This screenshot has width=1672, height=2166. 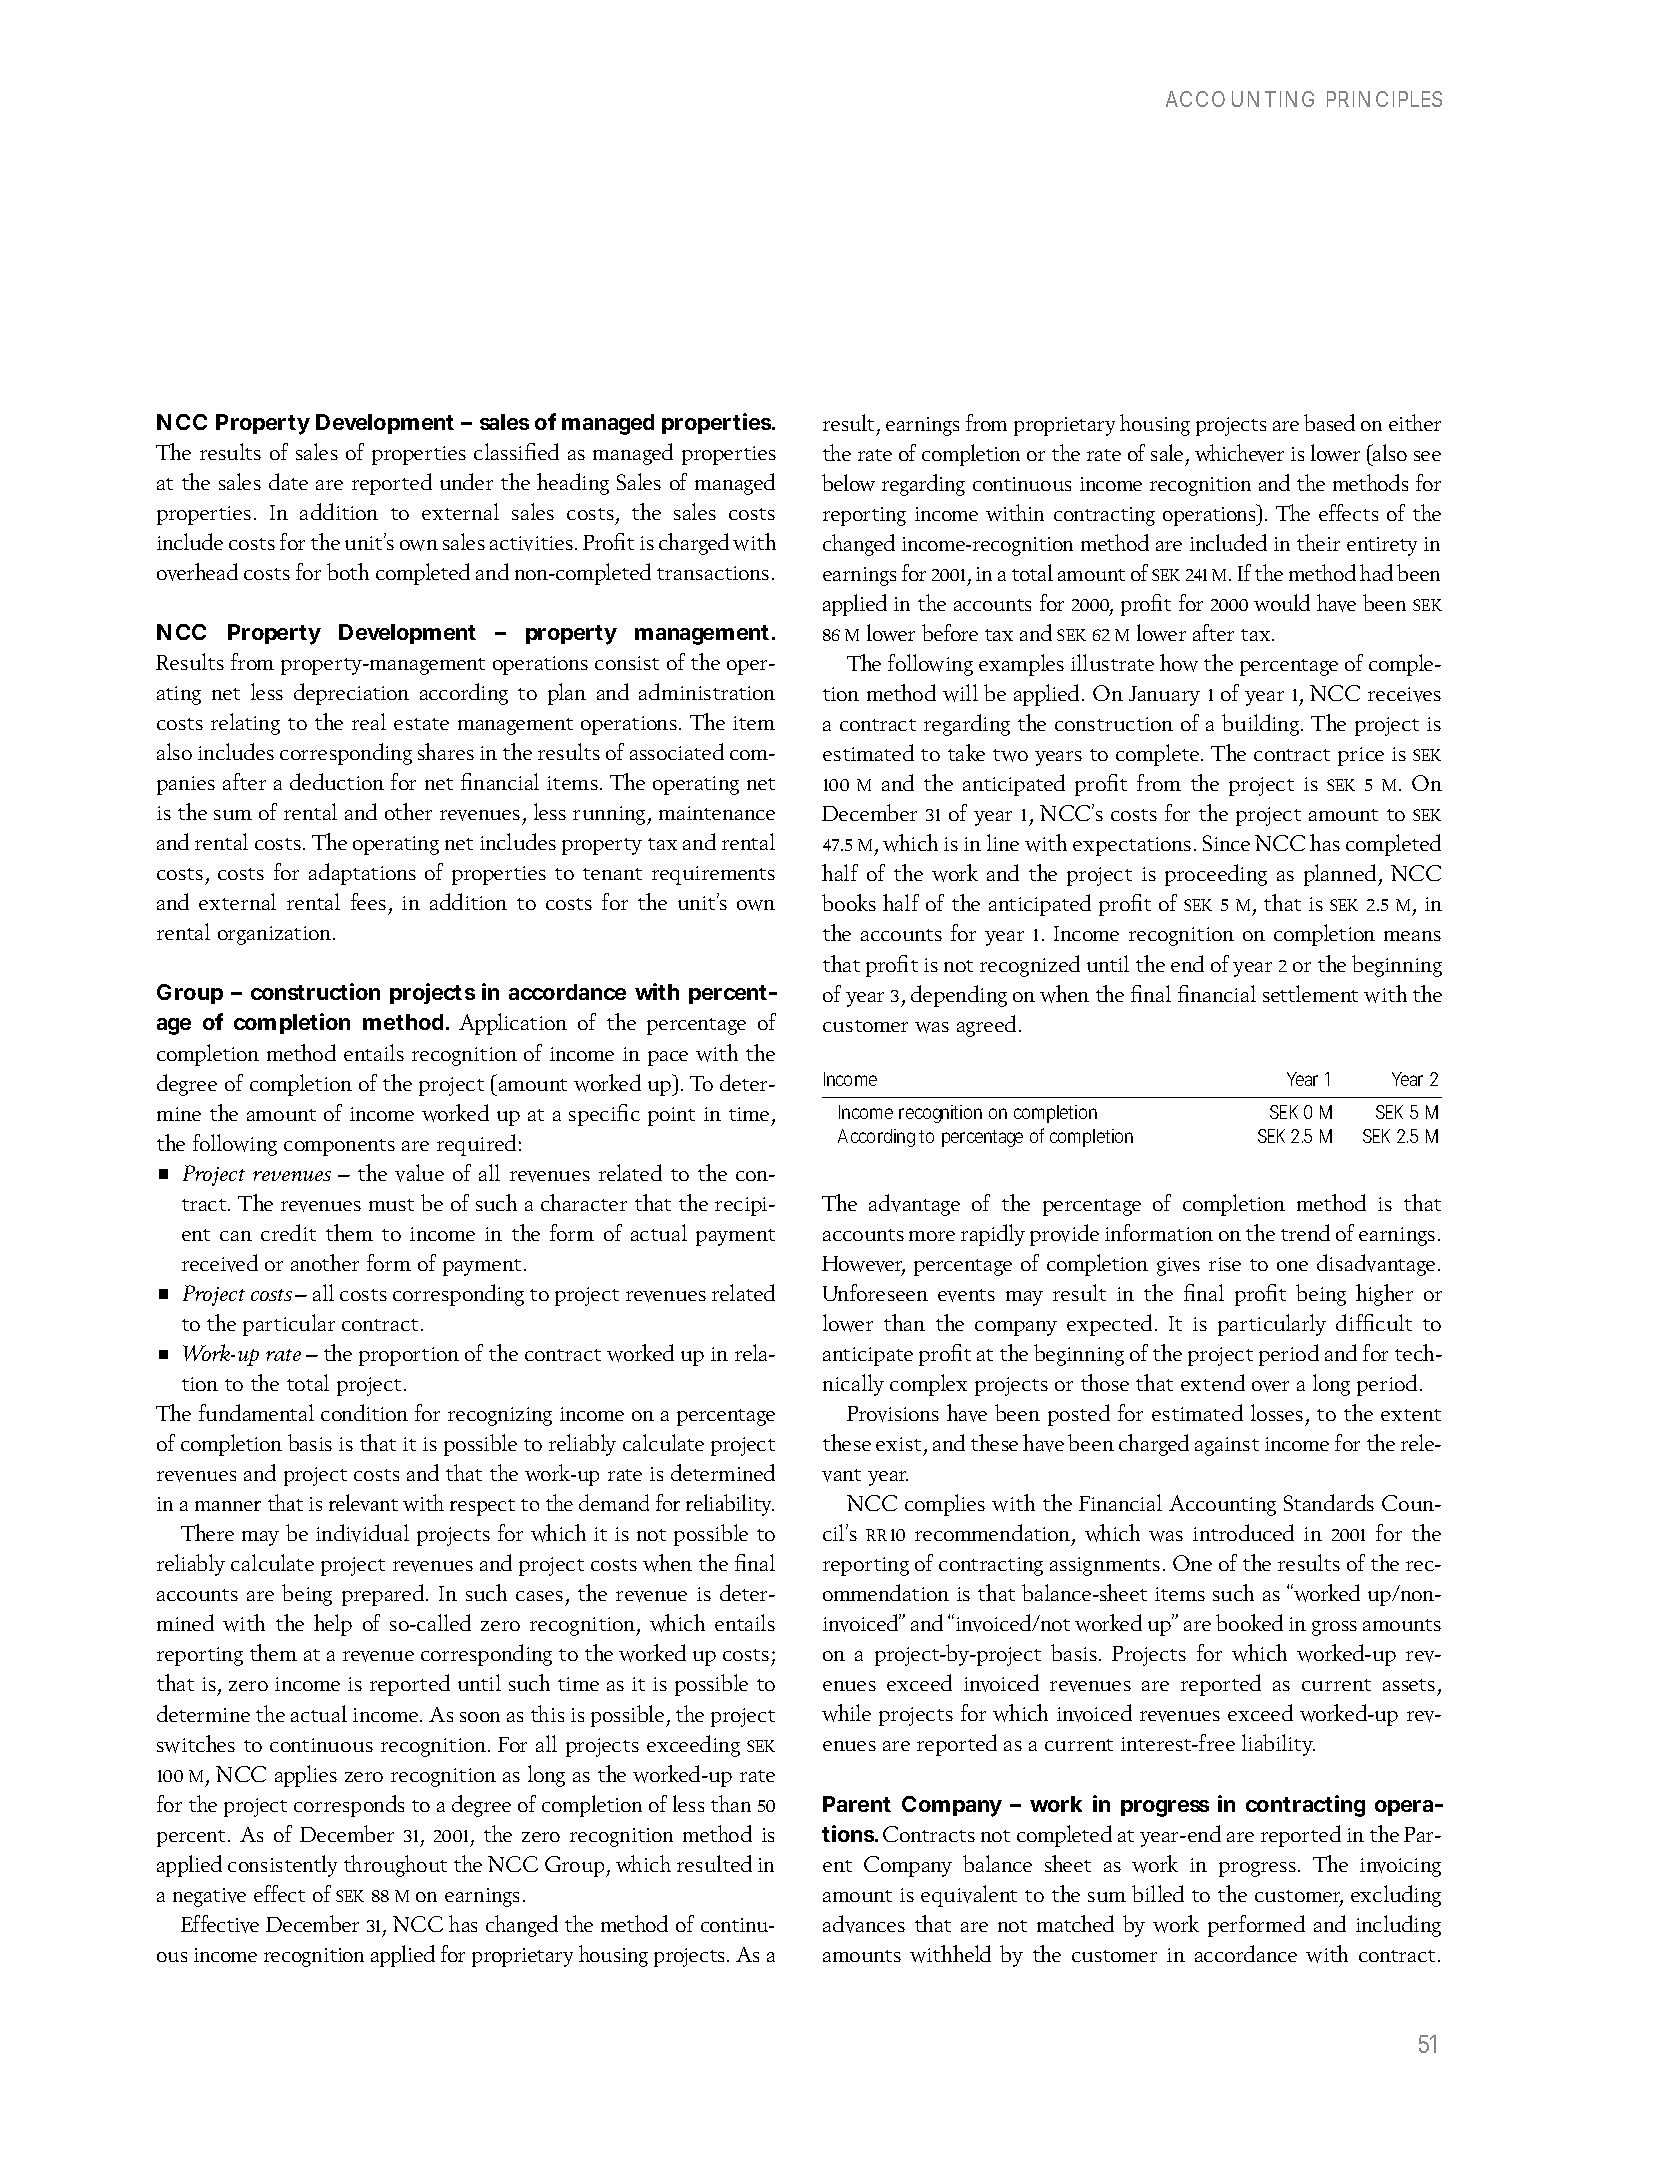 What do you see at coordinates (339, 1147) in the screenshot?
I see `components` at bounding box center [339, 1147].
